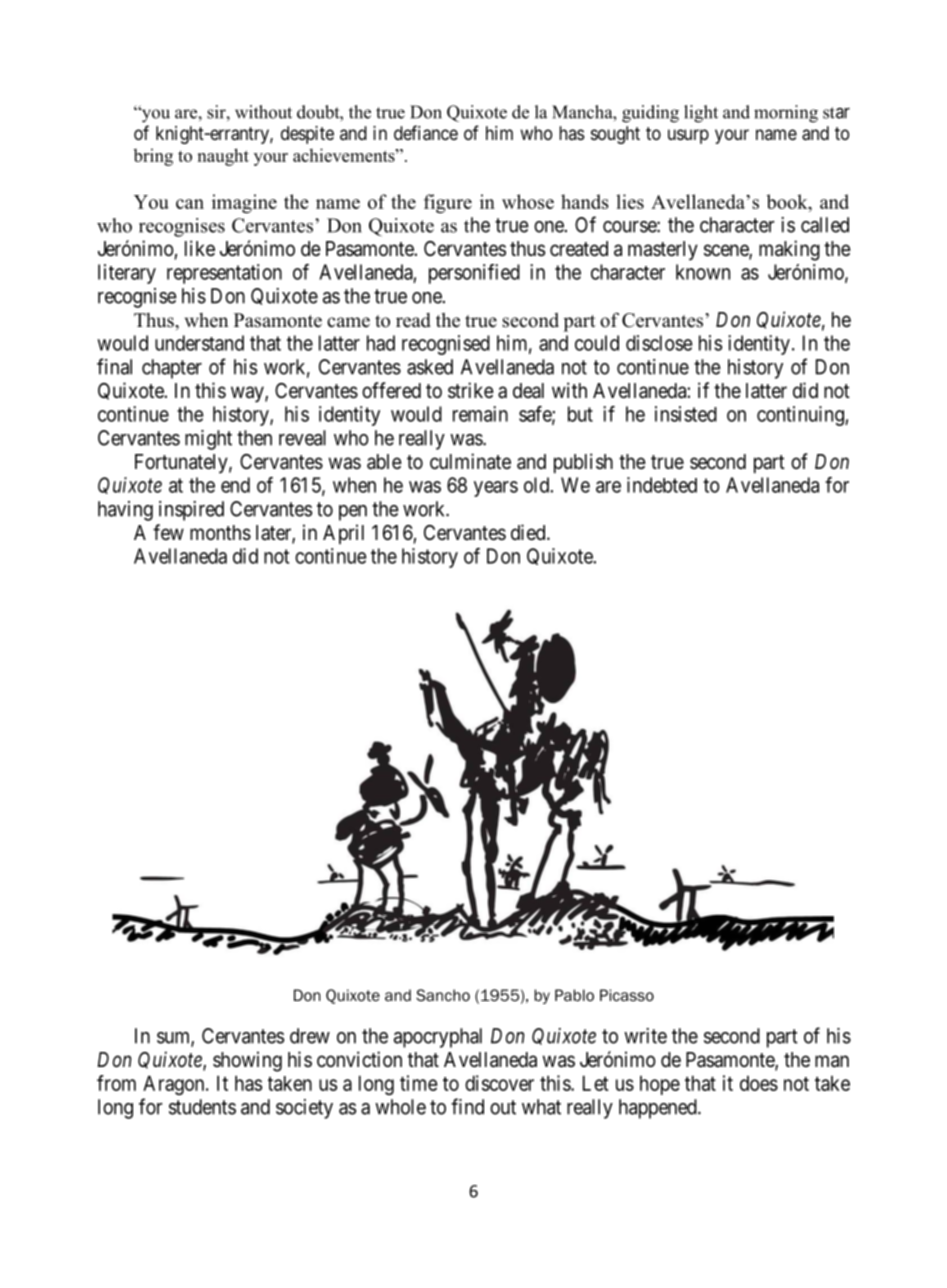 Image resolution: width=947 pixels, height=1288 pixels. Describe the element at coordinates (660, 1085) in the screenshot. I see `hope` at that location.
